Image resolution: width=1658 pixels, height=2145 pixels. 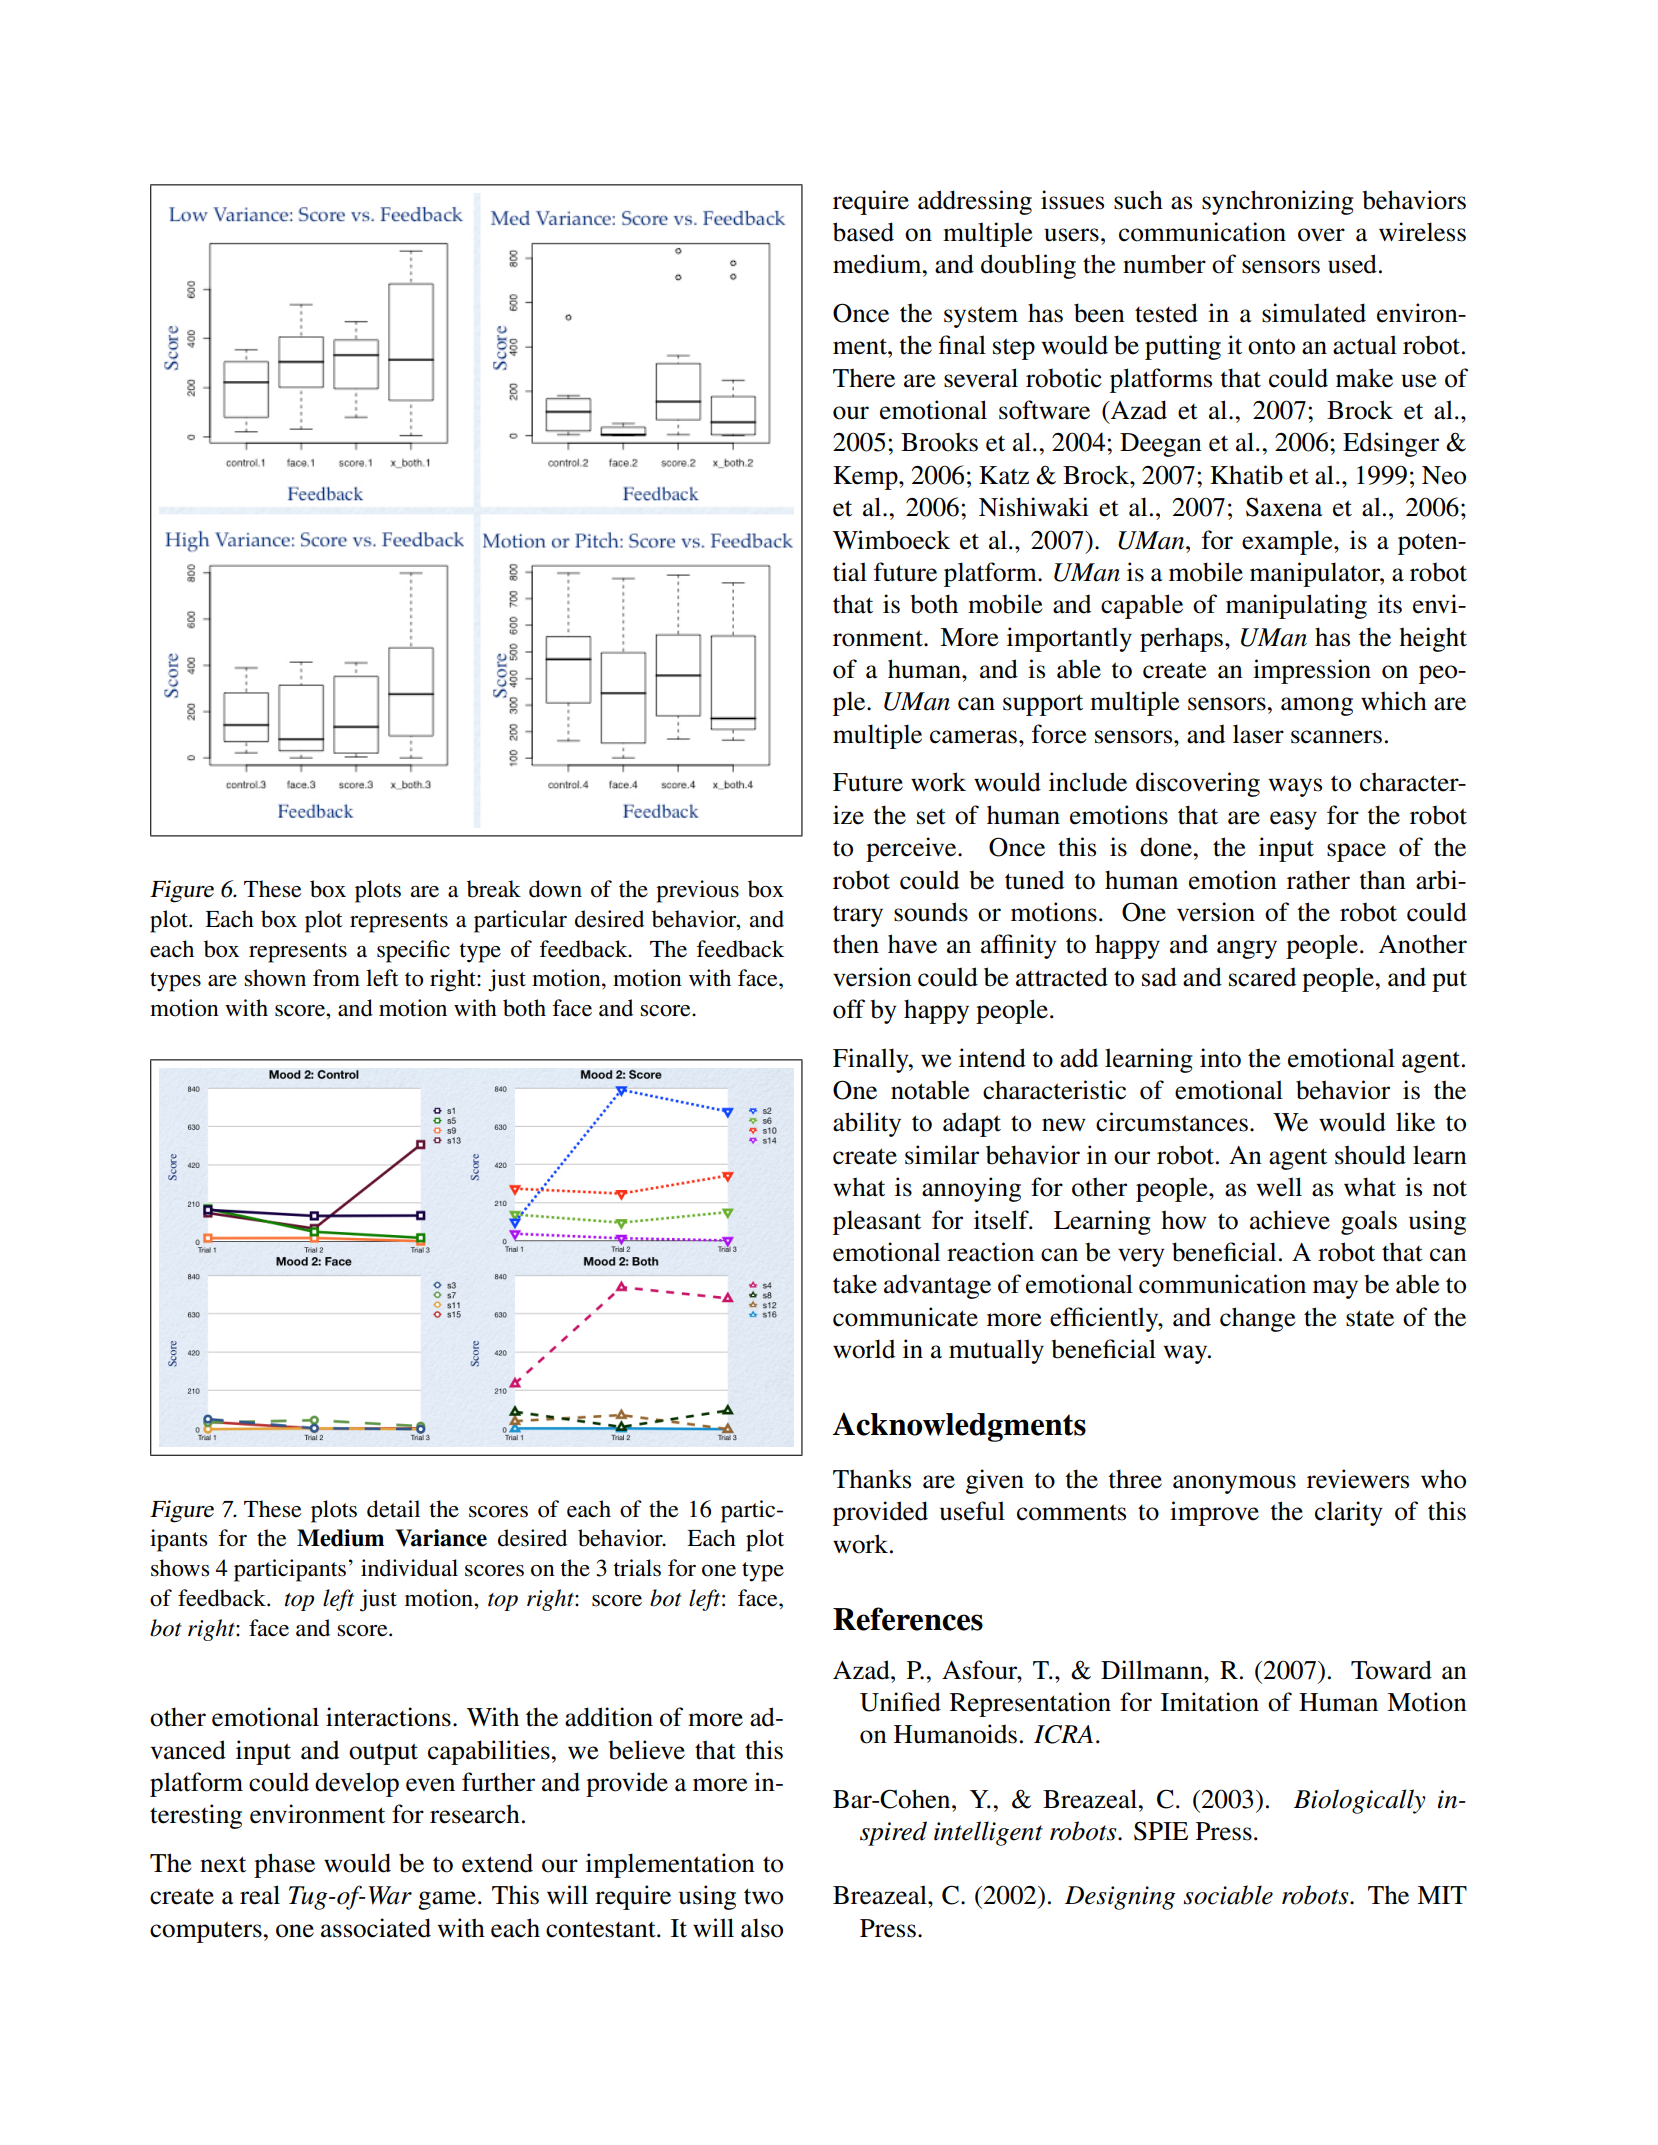 What do you see at coordinates (864, 1349) in the document?
I see `world` at bounding box center [864, 1349].
